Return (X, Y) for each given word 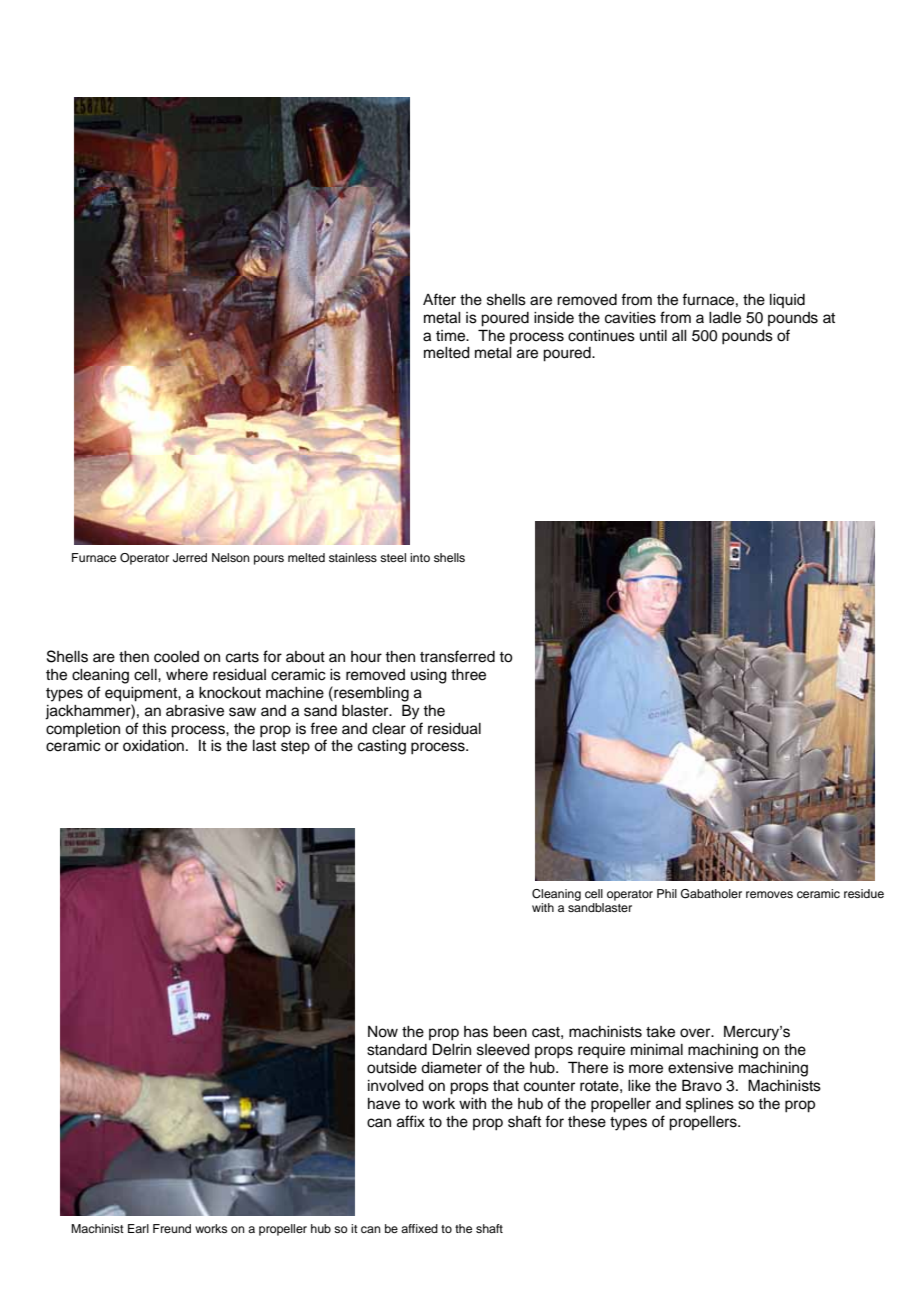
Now (383, 1032)
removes (769, 894)
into (420, 557)
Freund (172, 1228)
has (476, 1032)
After (439, 299)
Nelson (231, 557)
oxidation (153, 746)
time (452, 336)
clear (389, 729)
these (587, 1122)
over (696, 1033)
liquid (787, 301)
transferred (457, 656)
